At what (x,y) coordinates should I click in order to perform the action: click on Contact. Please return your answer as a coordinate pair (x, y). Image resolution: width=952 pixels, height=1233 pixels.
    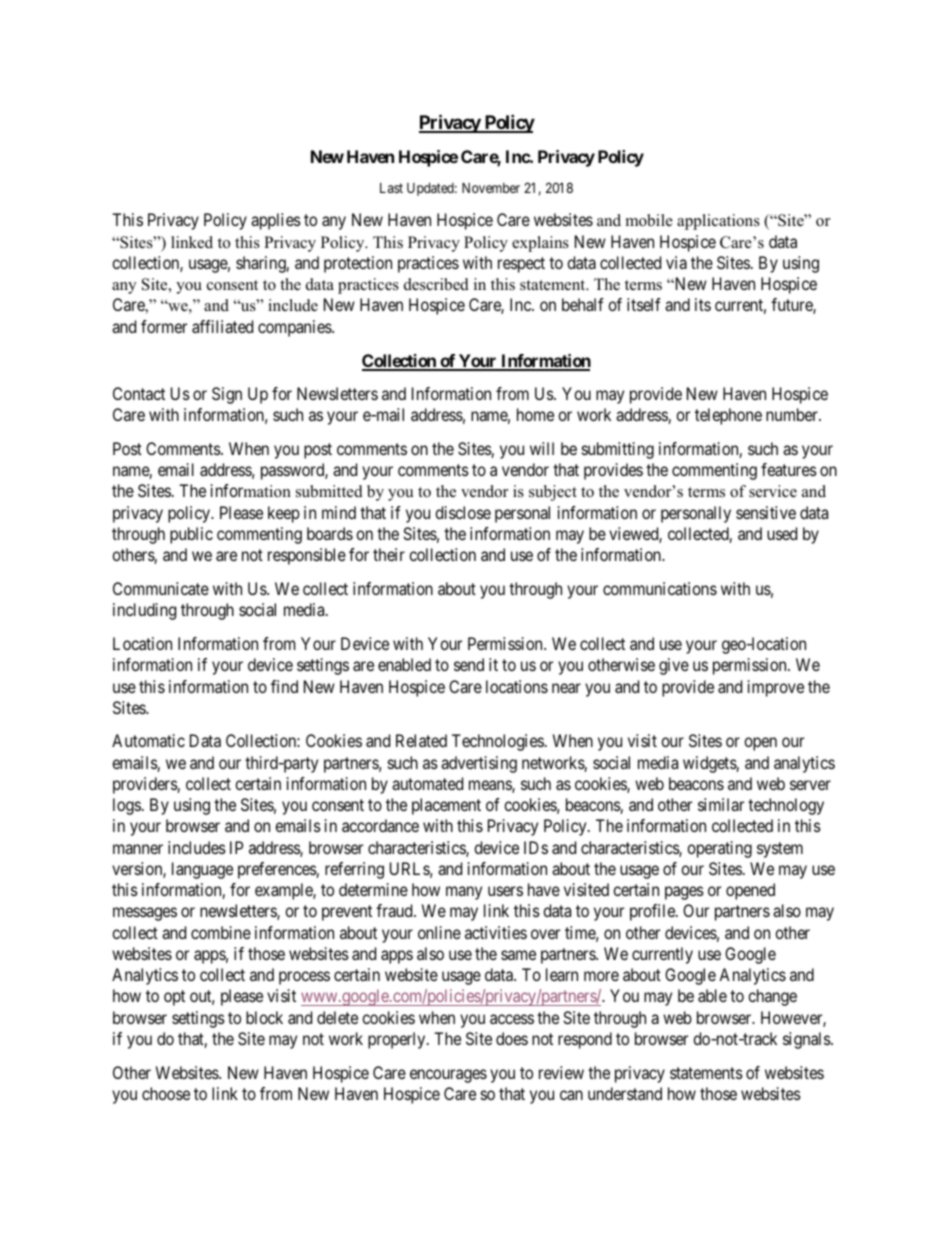
    Looking at the image, I should click on (139, 393).
